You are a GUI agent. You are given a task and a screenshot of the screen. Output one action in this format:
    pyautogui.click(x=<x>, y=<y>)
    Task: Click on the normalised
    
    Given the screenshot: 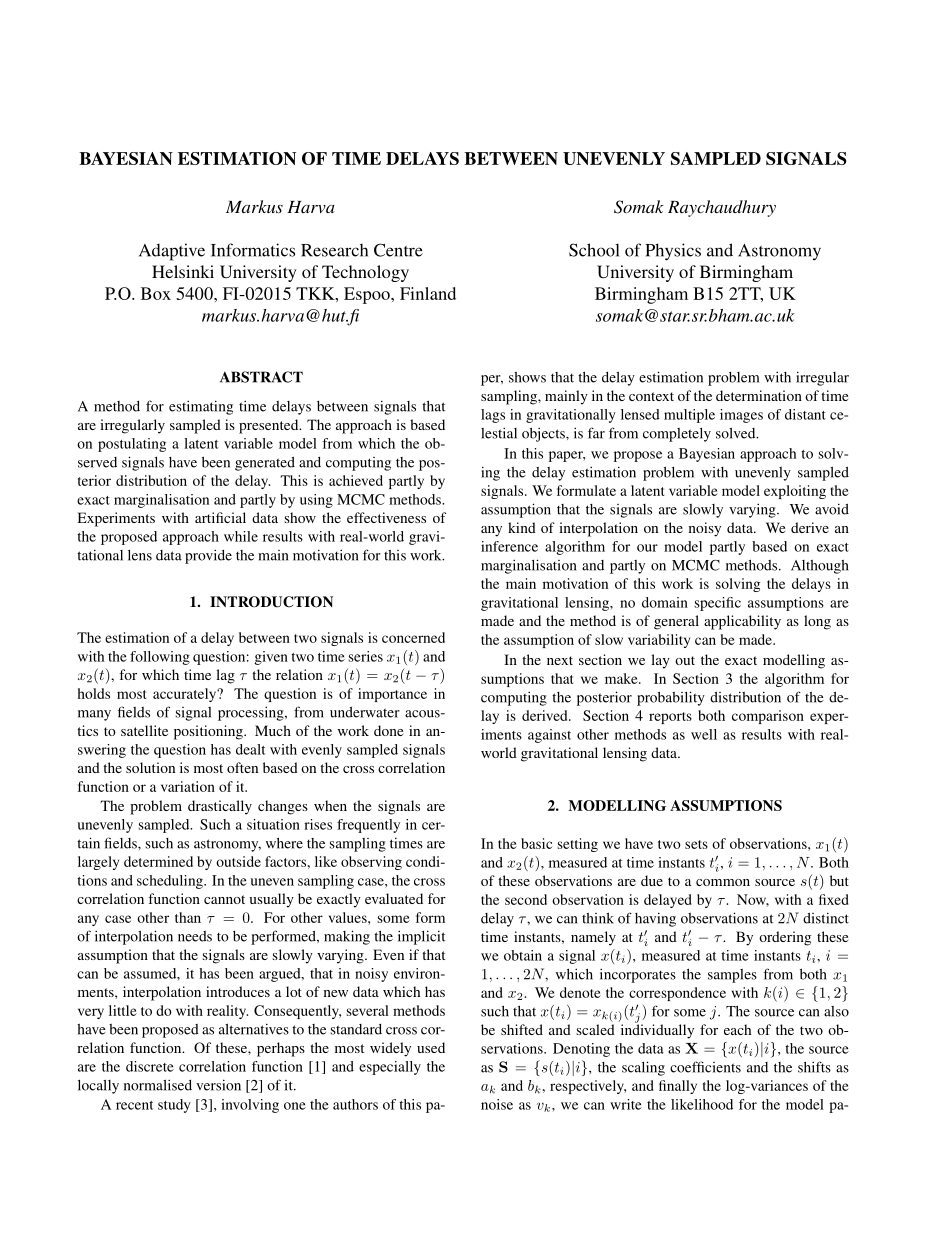 What is the action you would take?
    pyautogui.click(x=158, y=1085)
